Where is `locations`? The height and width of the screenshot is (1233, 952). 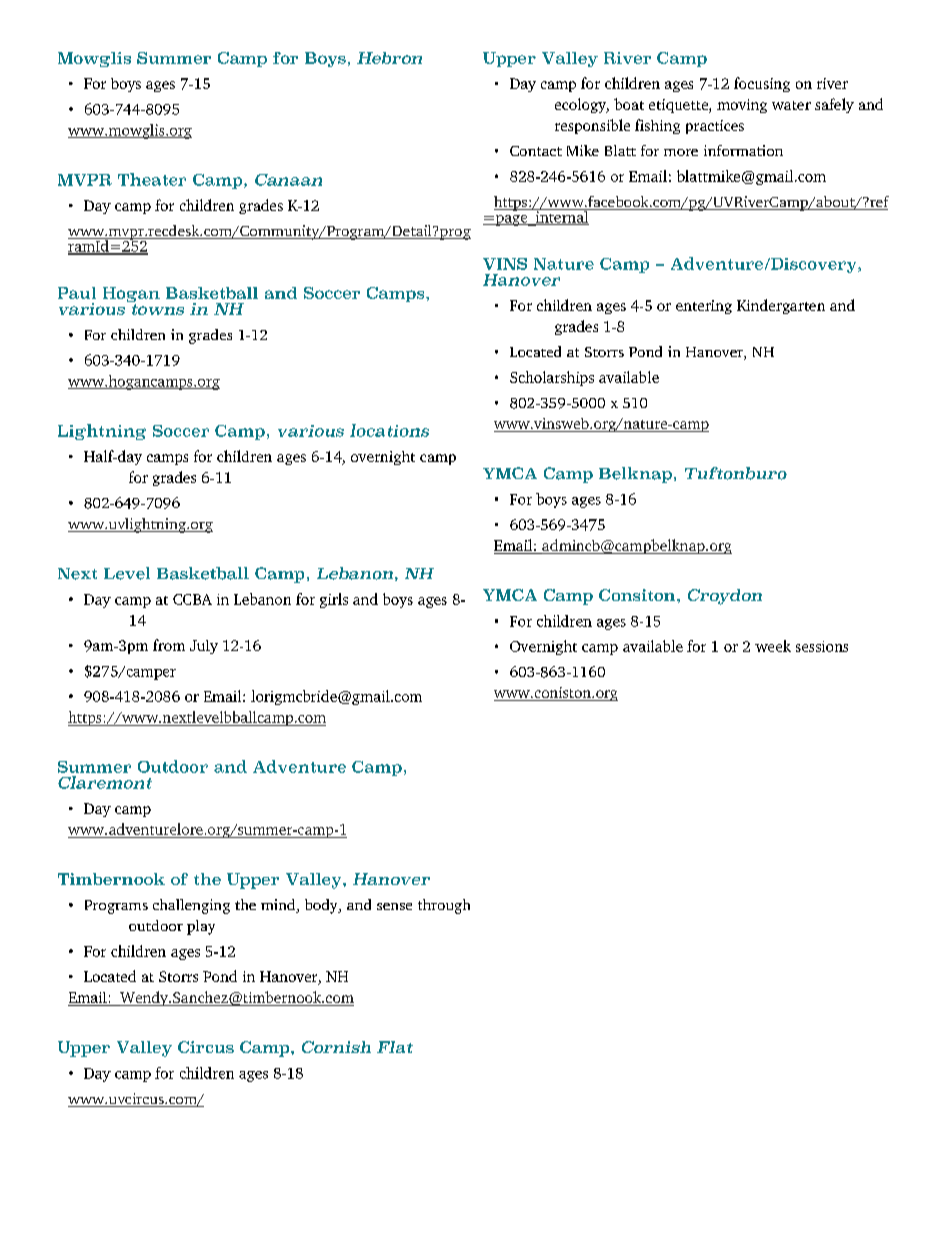
locations is located at coordinates (389, 430).
